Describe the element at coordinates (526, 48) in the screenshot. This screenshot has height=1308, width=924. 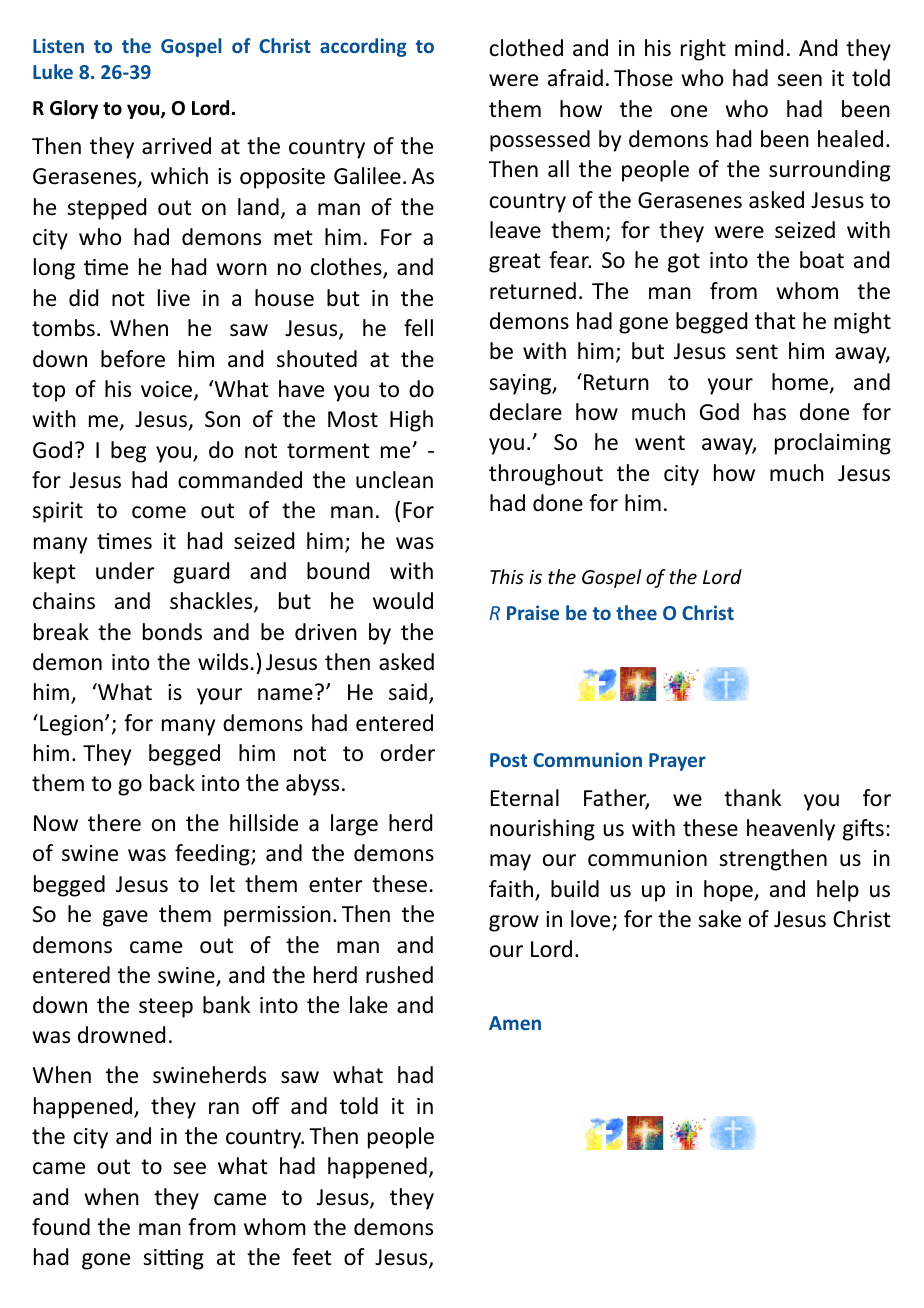
I see `clothed` at that location.
